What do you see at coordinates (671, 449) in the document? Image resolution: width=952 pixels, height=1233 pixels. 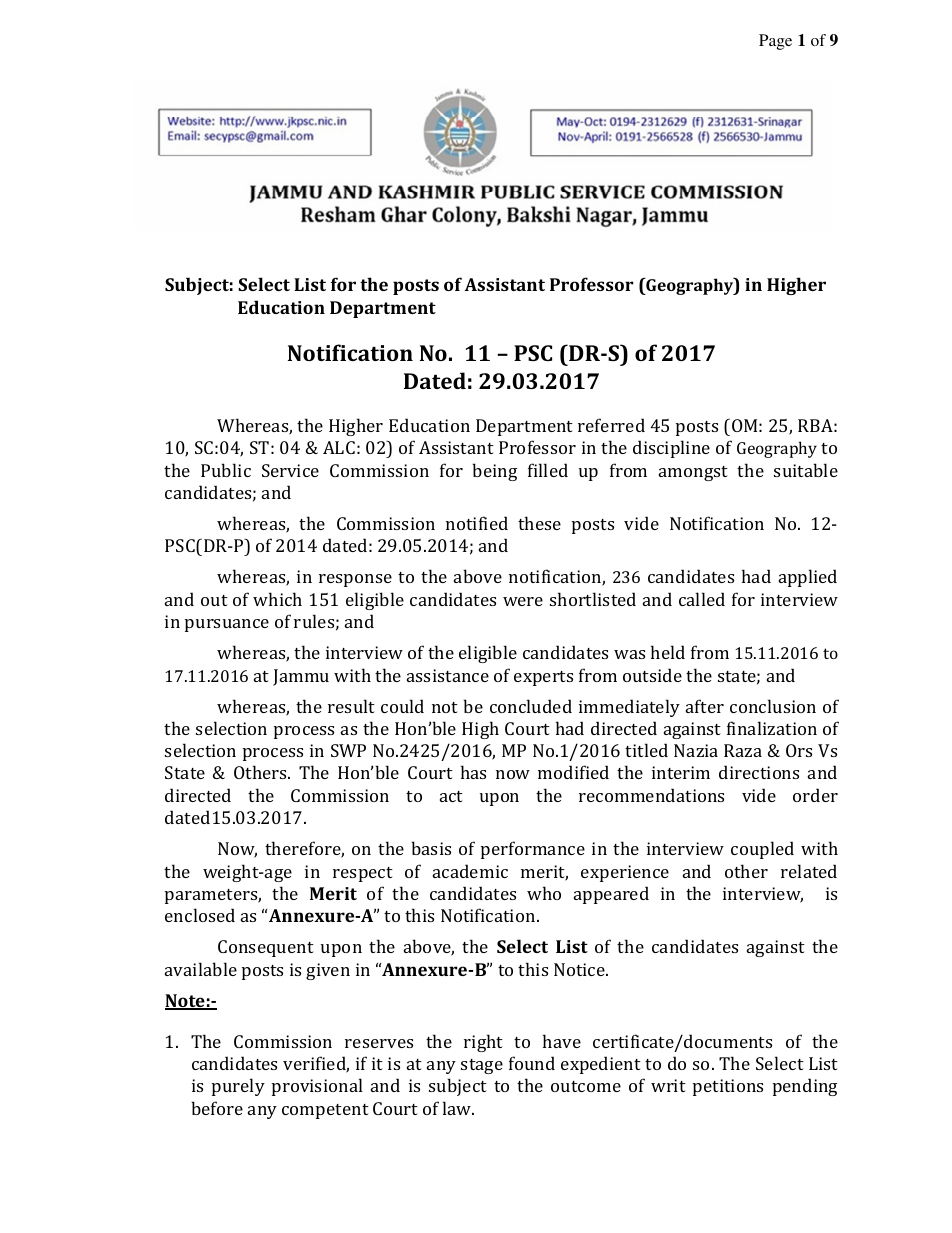 I see `discipline` at bounding box center [671, 449].
